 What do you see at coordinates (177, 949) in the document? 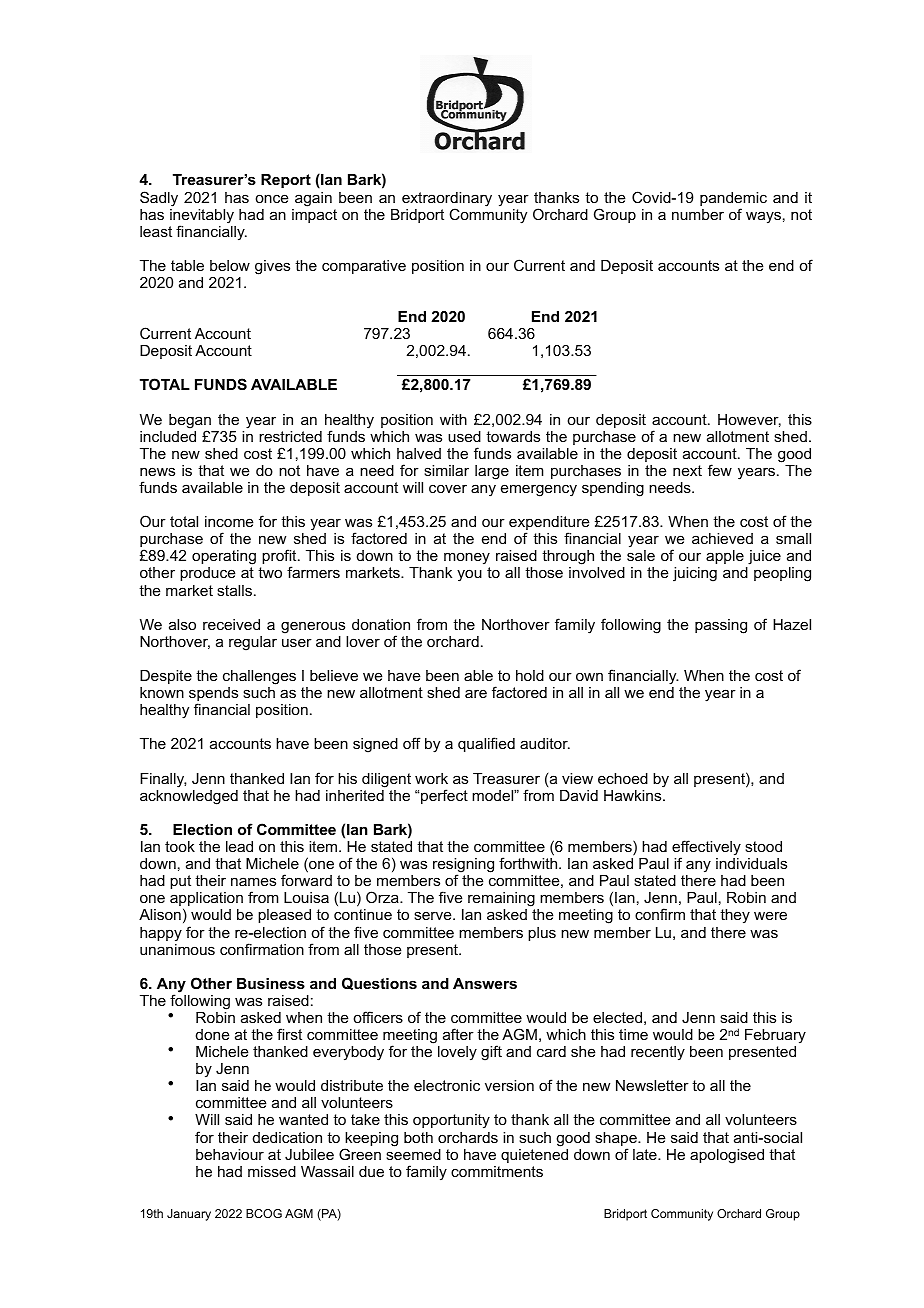
I see `unanimous` at bounding box center [177, 949].
